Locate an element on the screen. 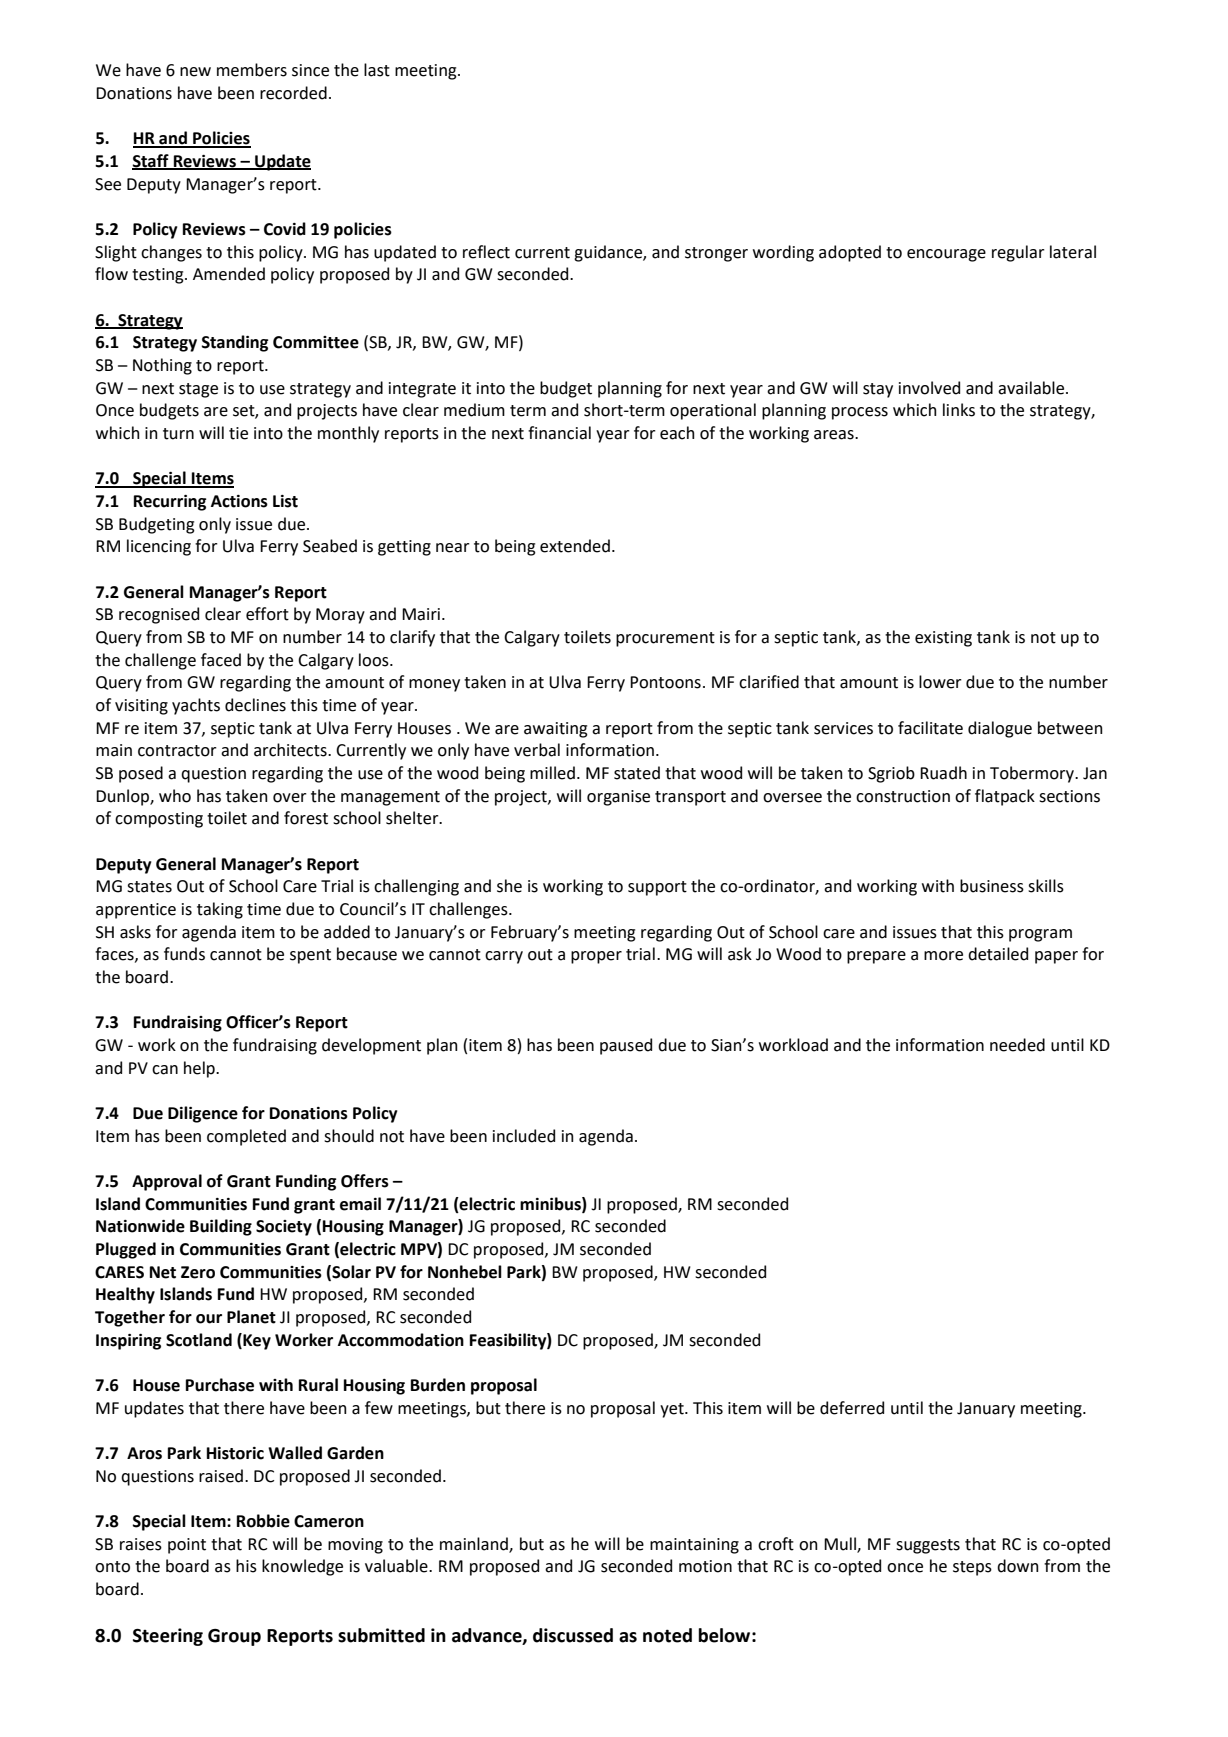 This screenshot has height=1737, width=1228. Group is located at coordinates (234, 1637).
